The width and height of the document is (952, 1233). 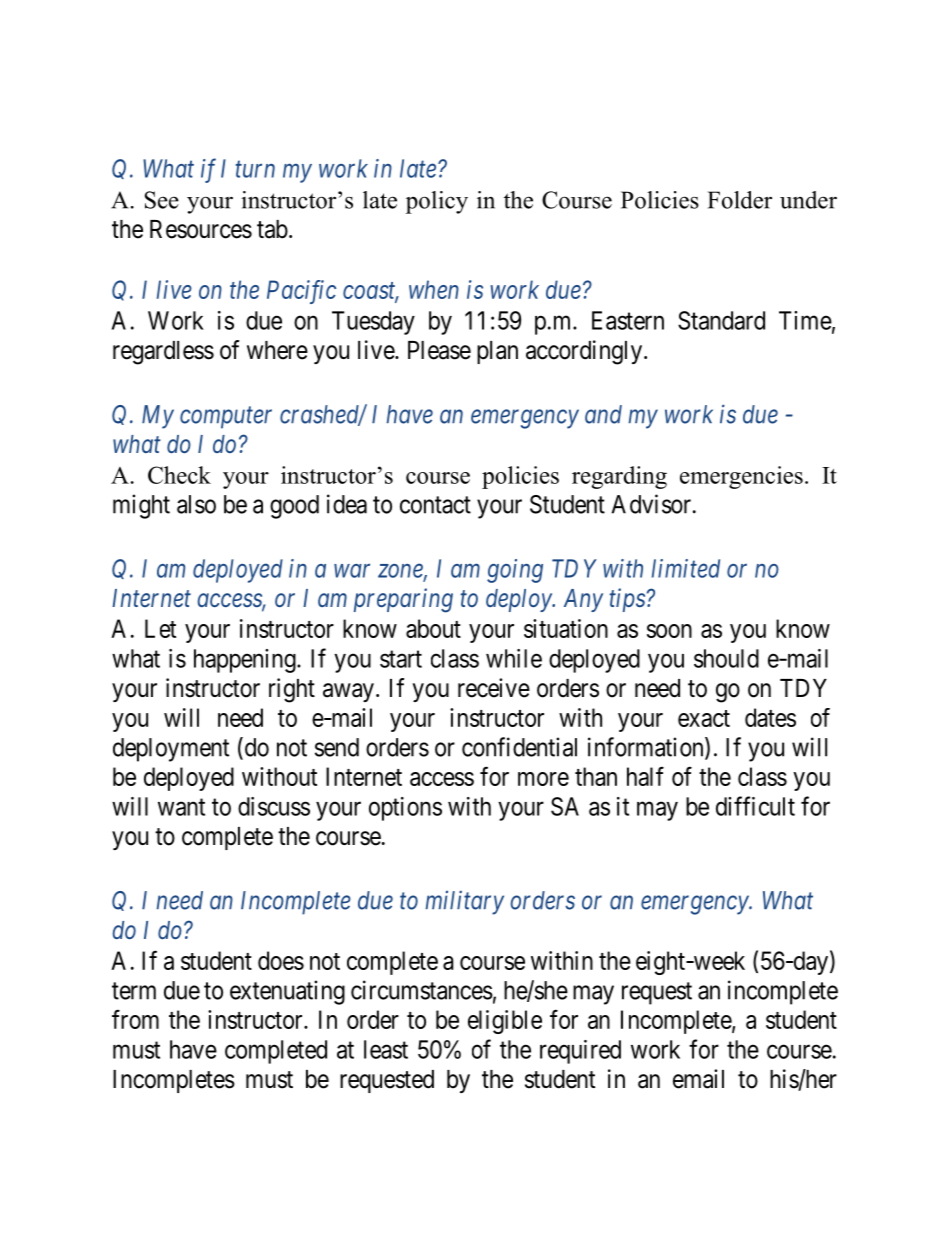 I want to click on options, so click(x=405, y=809).
